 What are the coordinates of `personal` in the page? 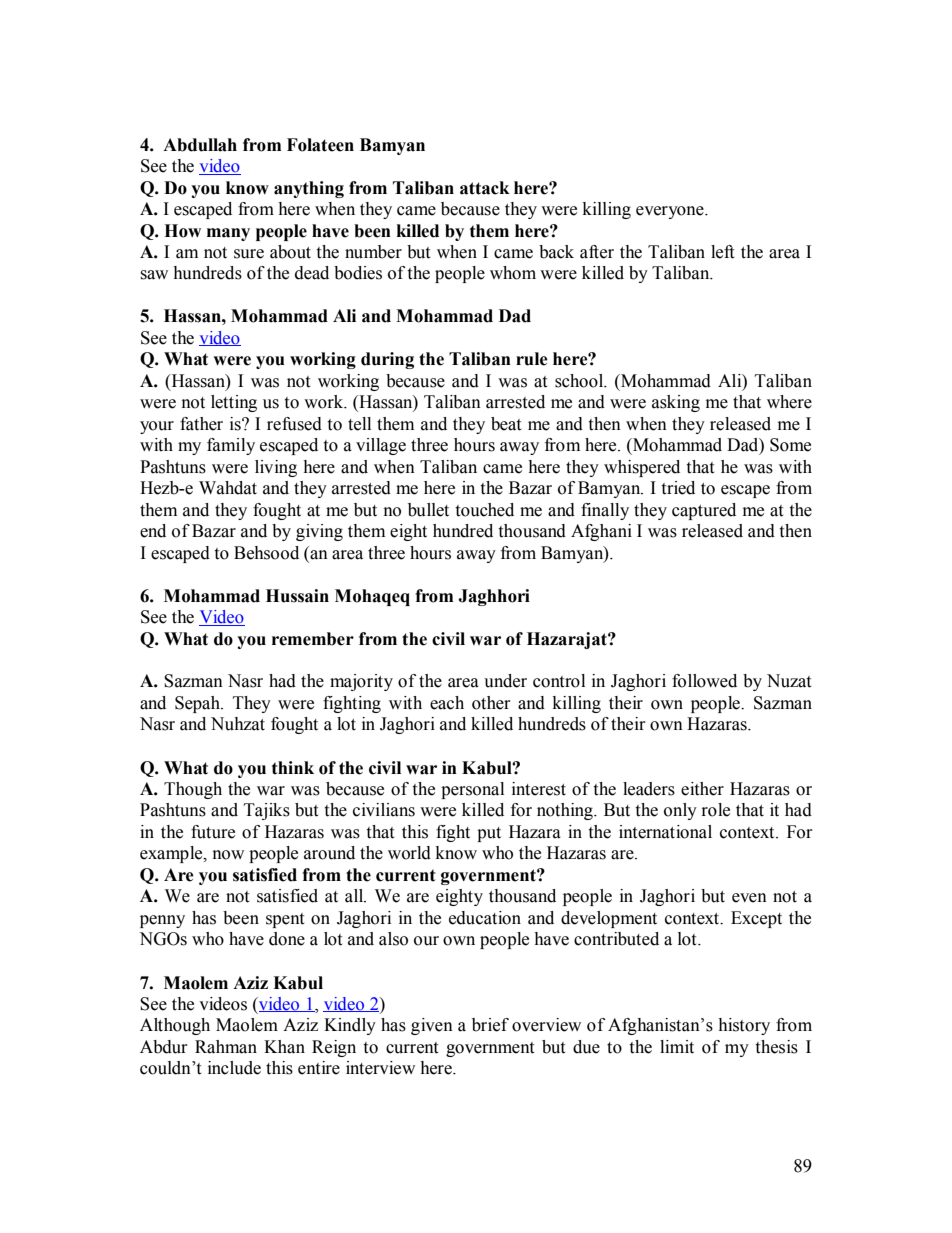 It's located at (472, 790).
